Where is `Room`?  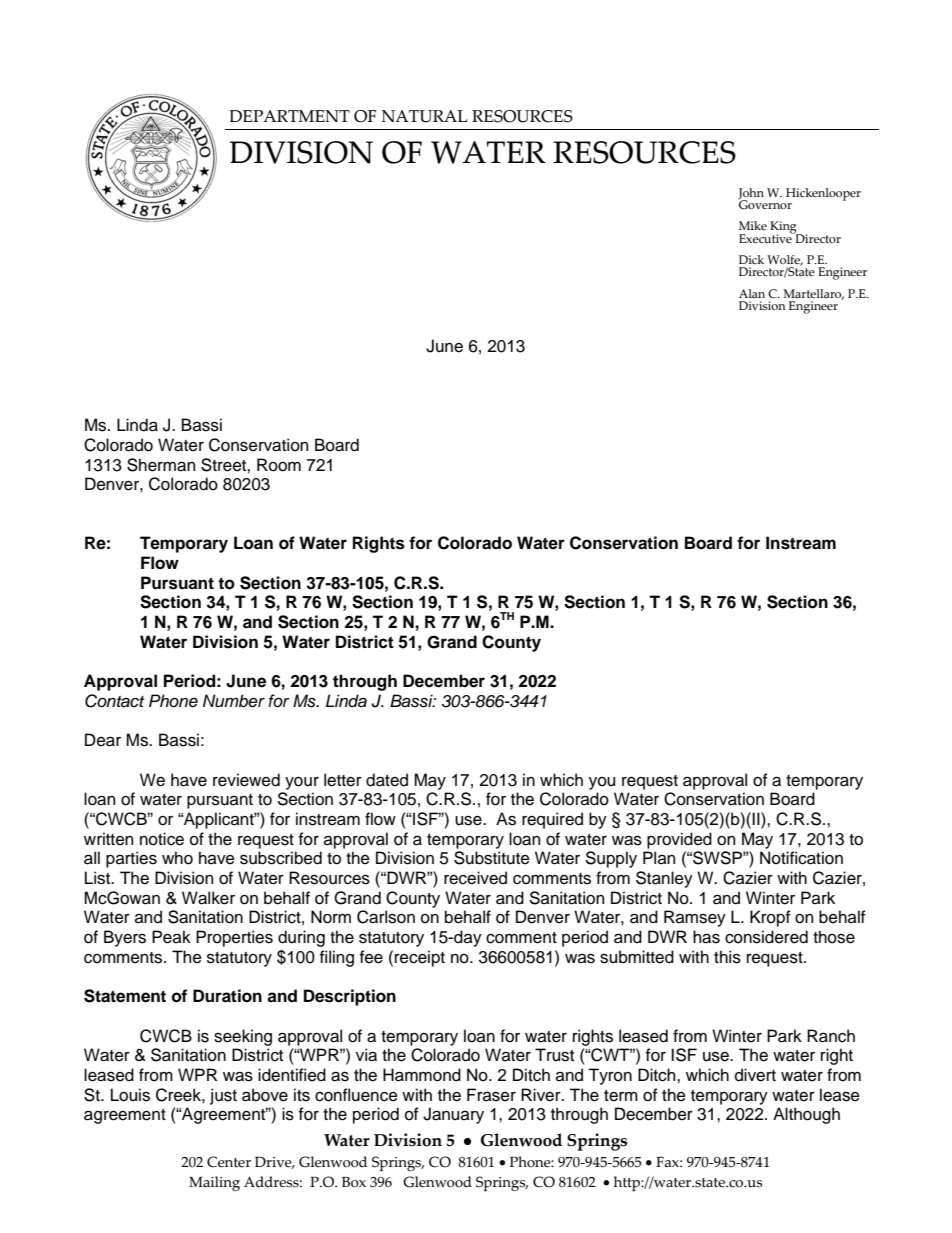 Room is located at coordinates (279, 465).
